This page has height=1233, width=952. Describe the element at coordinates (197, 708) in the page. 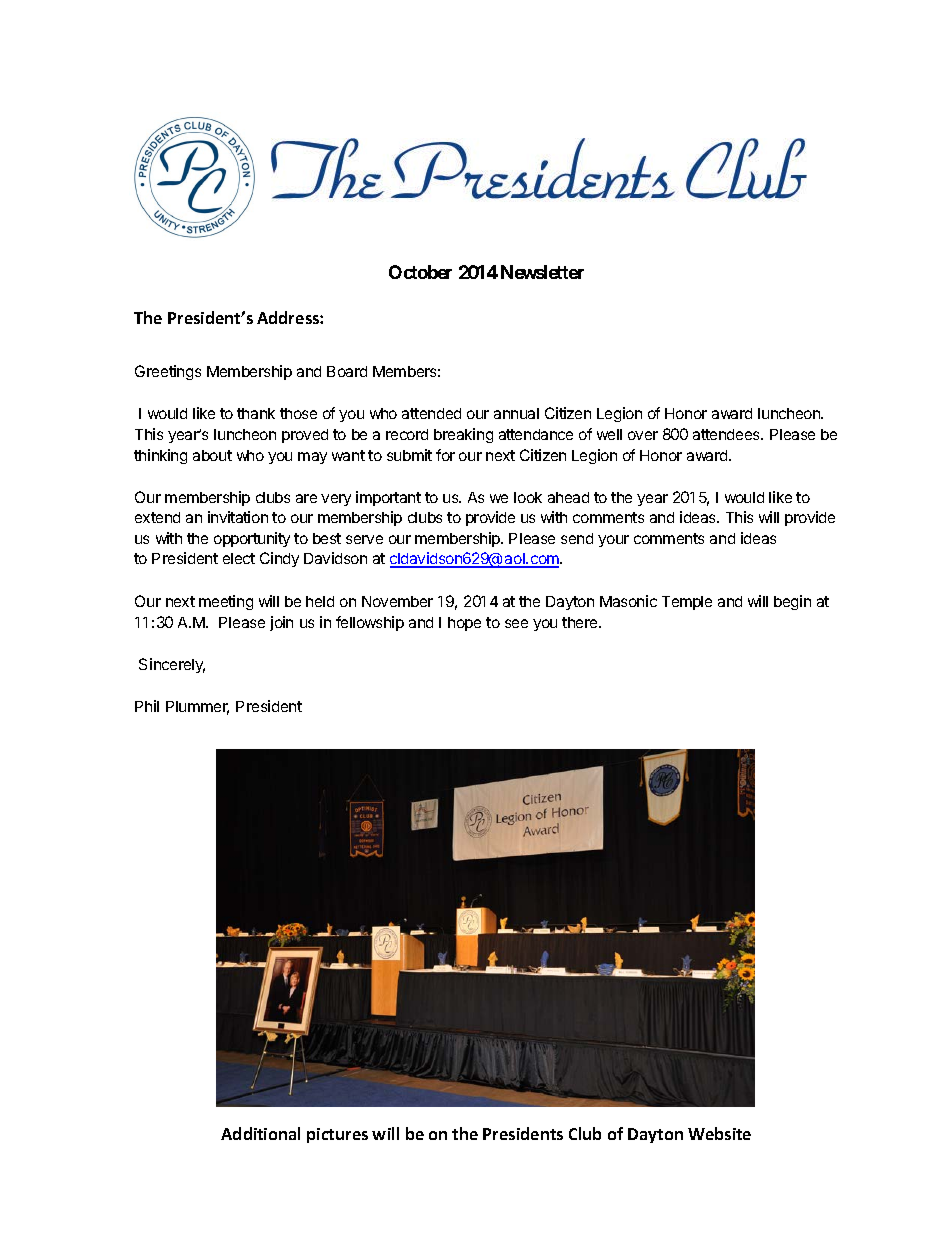

I see `Plummer` at that location.
